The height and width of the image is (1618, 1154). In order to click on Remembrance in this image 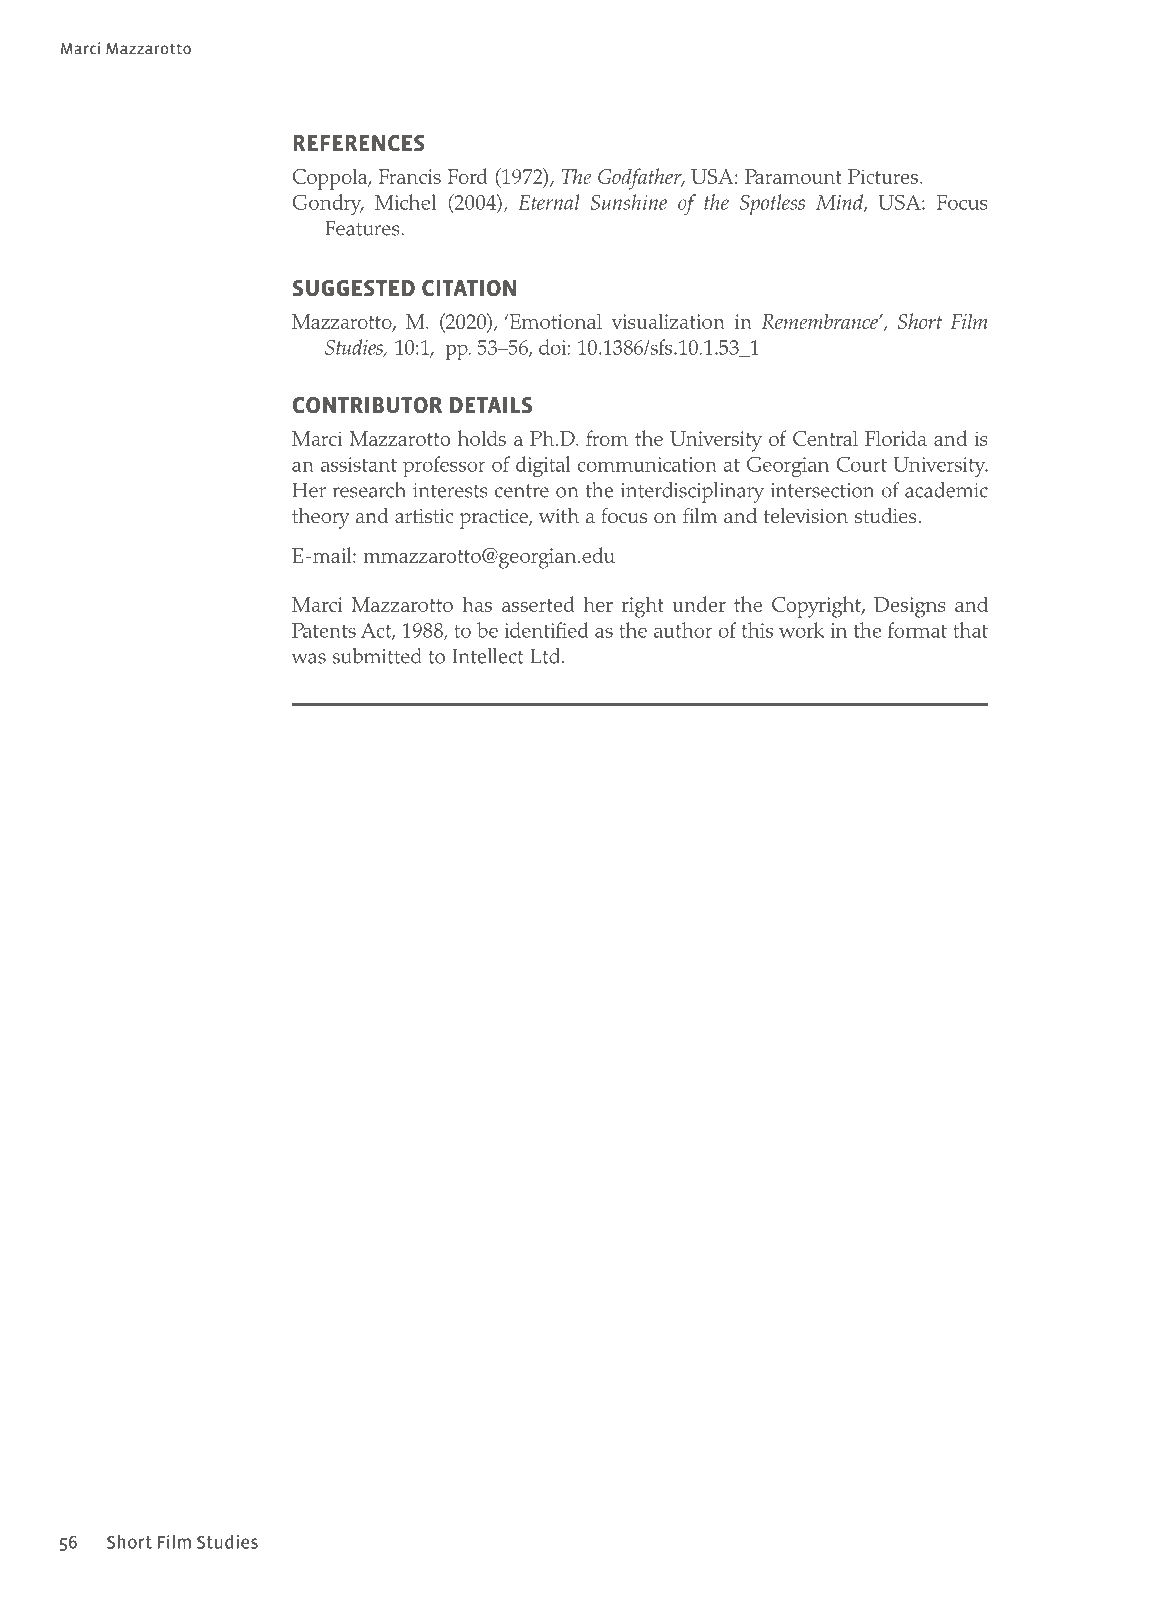, I will do `click(820, 321)`.
